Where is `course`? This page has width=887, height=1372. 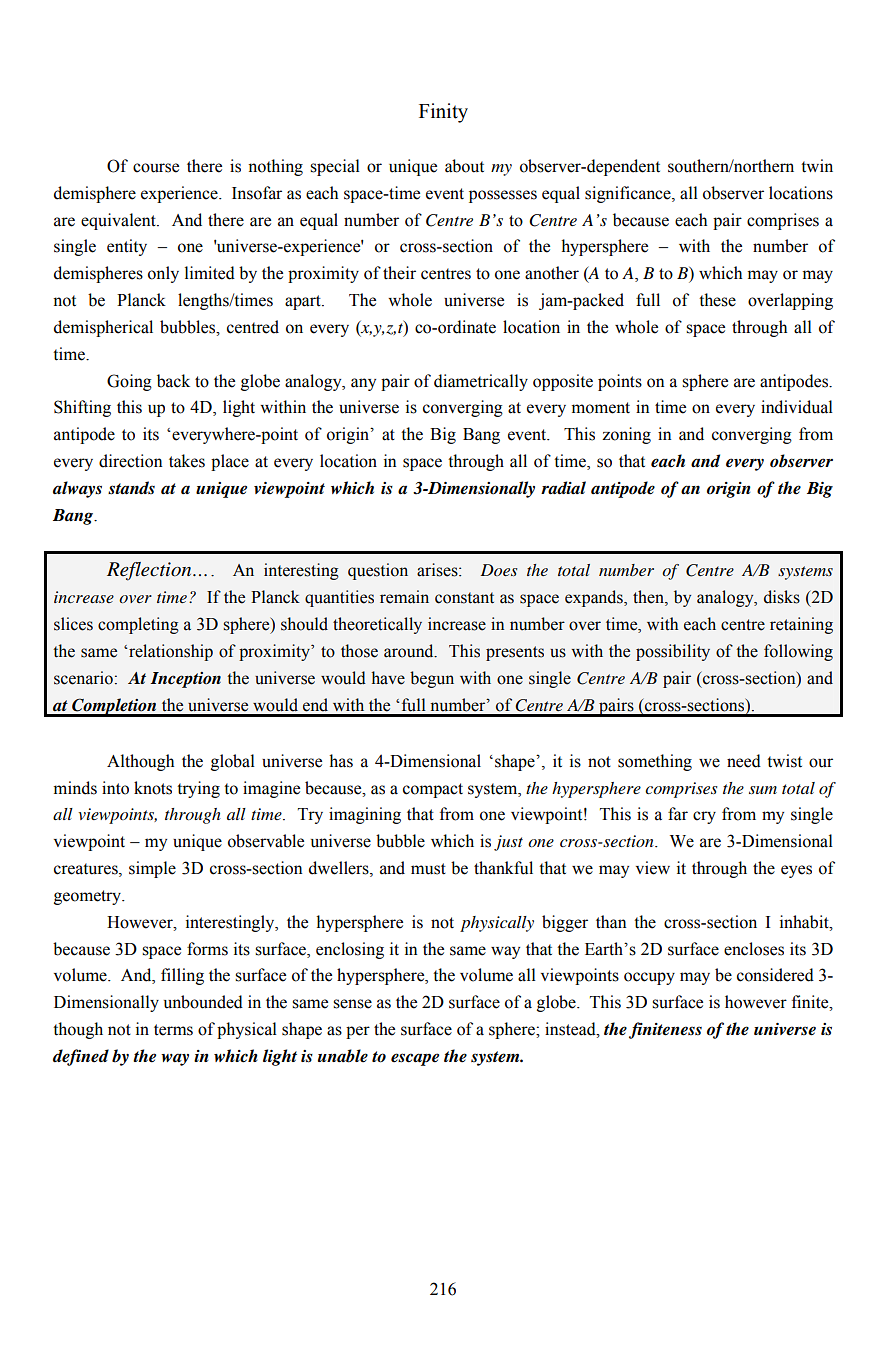
course is located at coordinates (156, 168).
